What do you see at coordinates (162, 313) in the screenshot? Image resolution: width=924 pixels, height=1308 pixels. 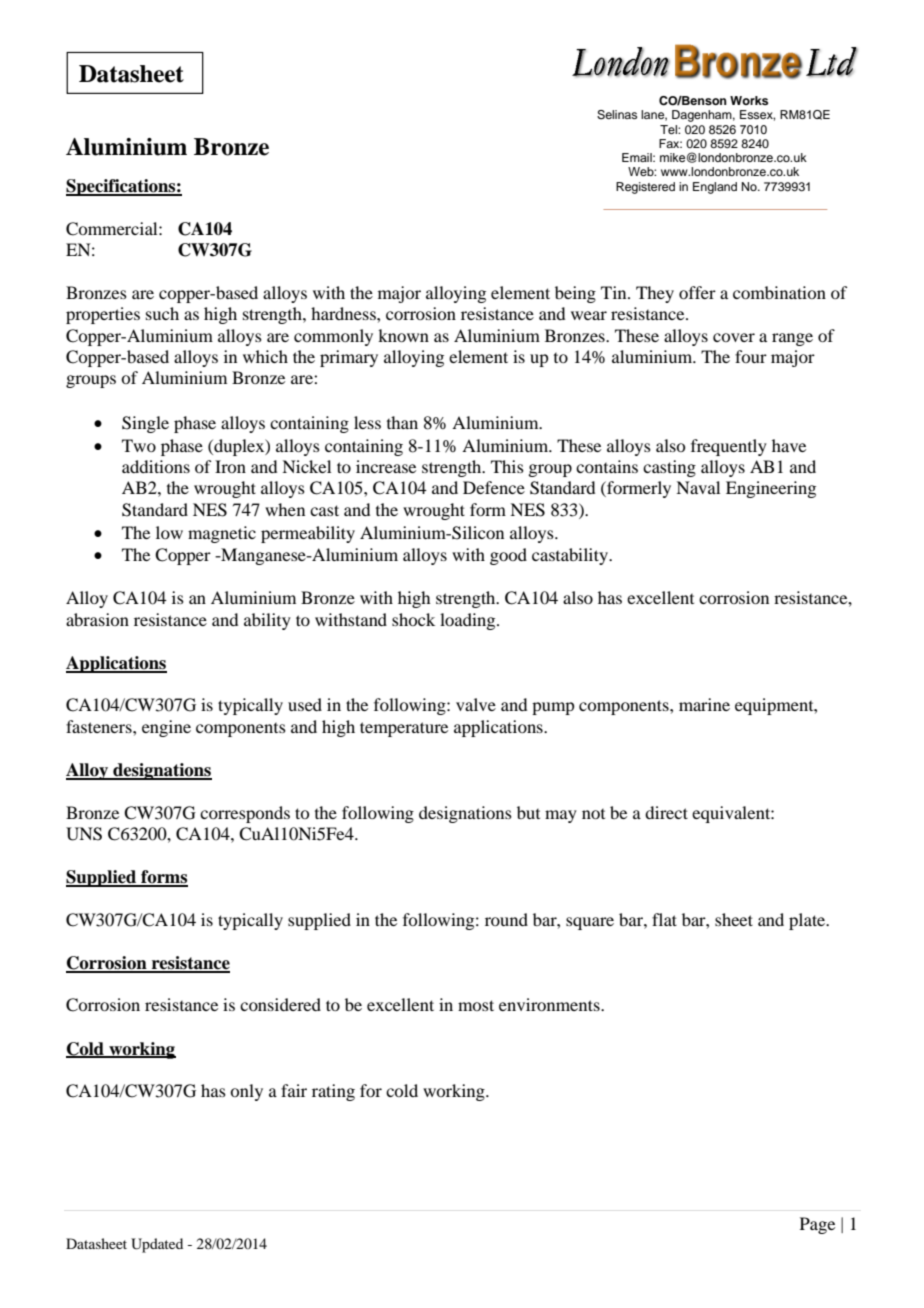 I see `such` at bounding box center [162, 313].
